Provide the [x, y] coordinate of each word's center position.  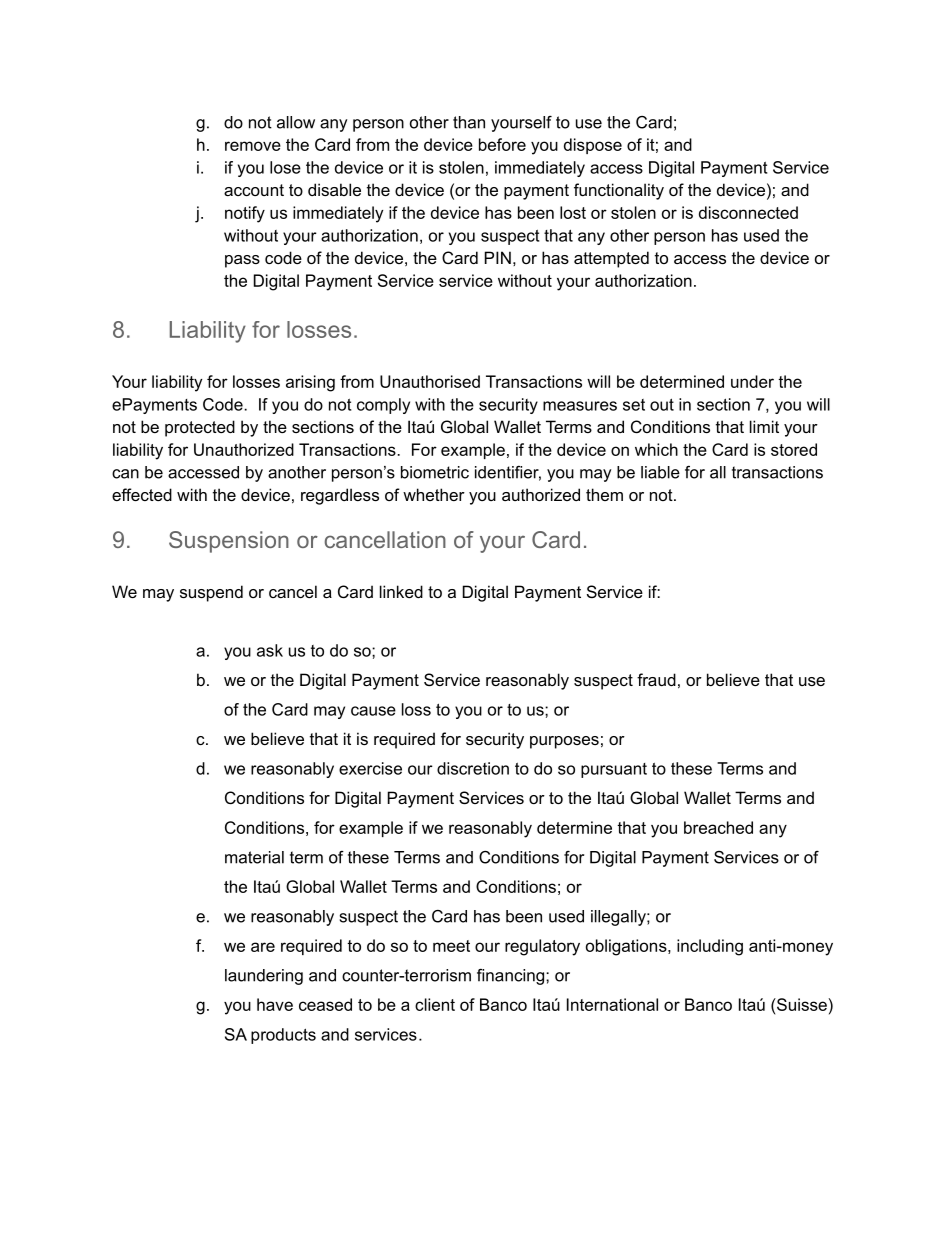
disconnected [748, 212]
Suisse [801, 1004]
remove [253, 146]
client [435, 1004]
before [502, 144]
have [275, 1004]
